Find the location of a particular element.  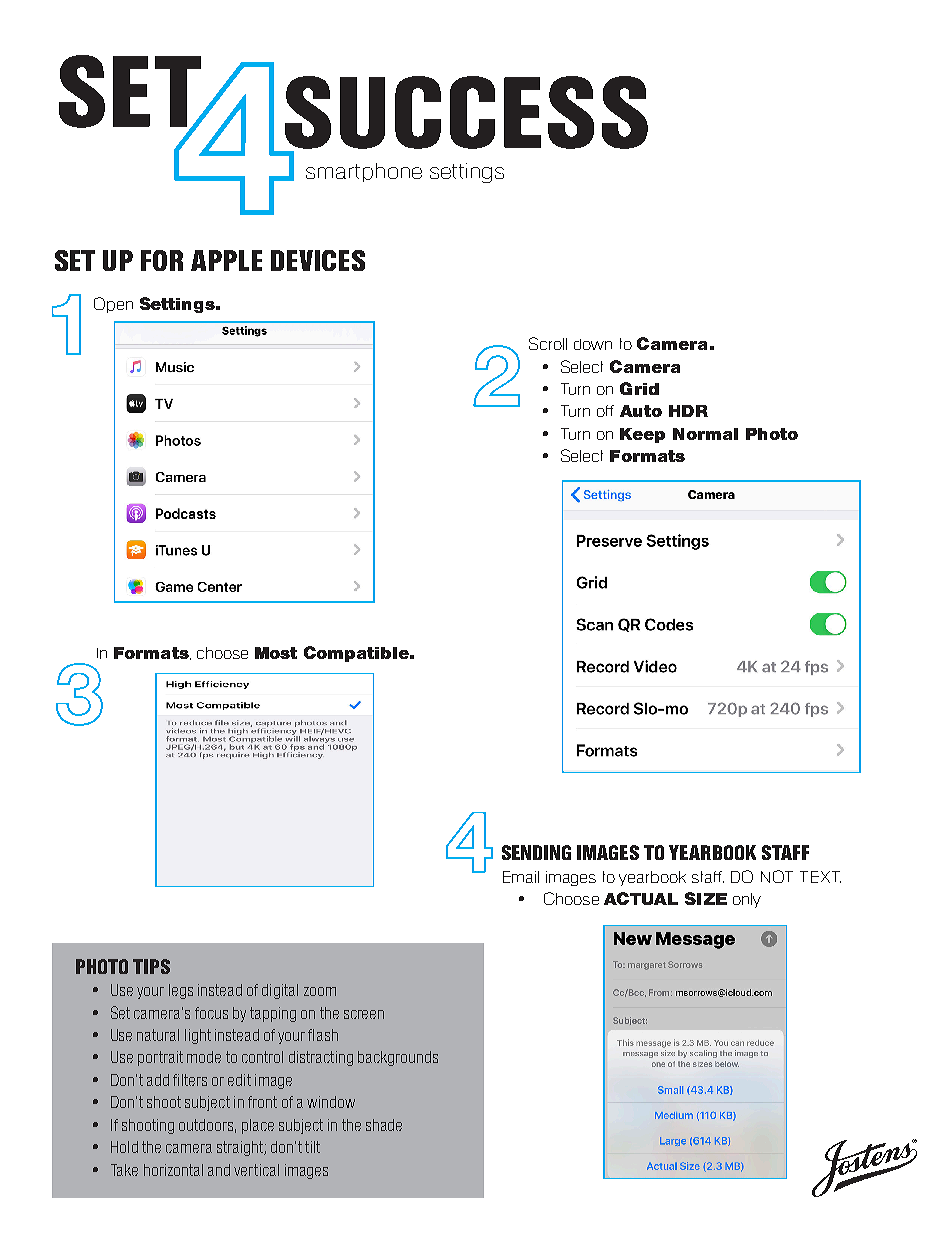

Most is located at coordinates (276, 653).
